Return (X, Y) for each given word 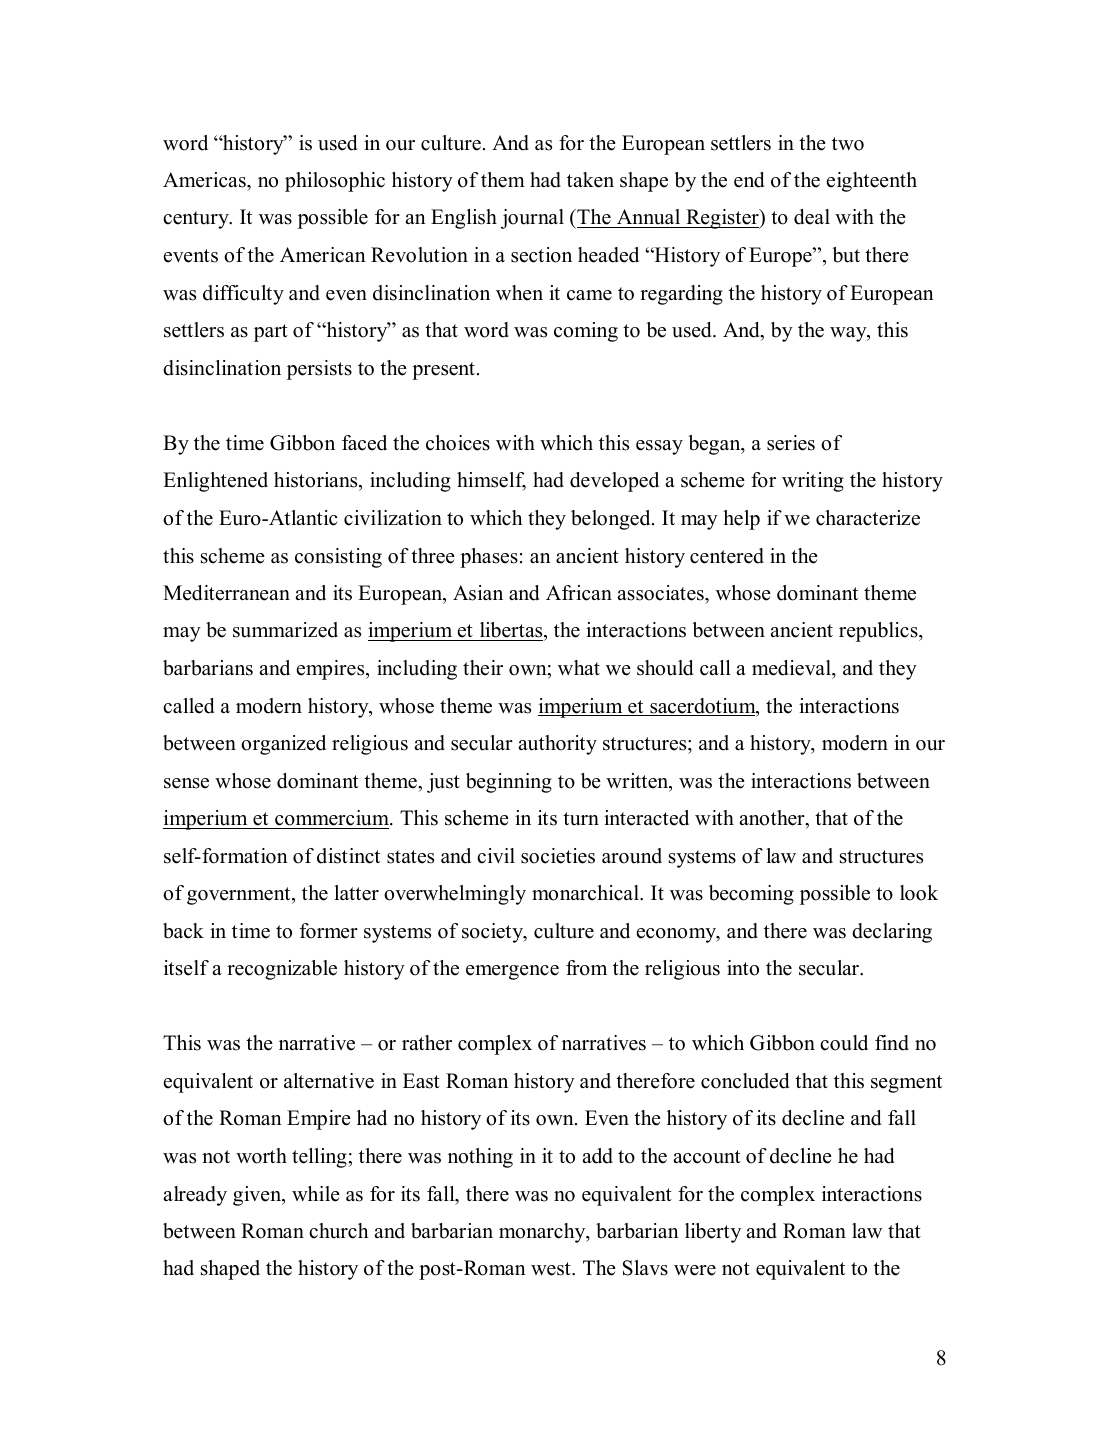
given (258, 1196)
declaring (892, 933)
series (791, 443)
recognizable (282, 970)
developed (614, 482)
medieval (792, 668)
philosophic (335, 182)
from (586, 968)
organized (283, 745)
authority (557, 745)
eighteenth (872, 182)
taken (590, 180)
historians (317, 481)
